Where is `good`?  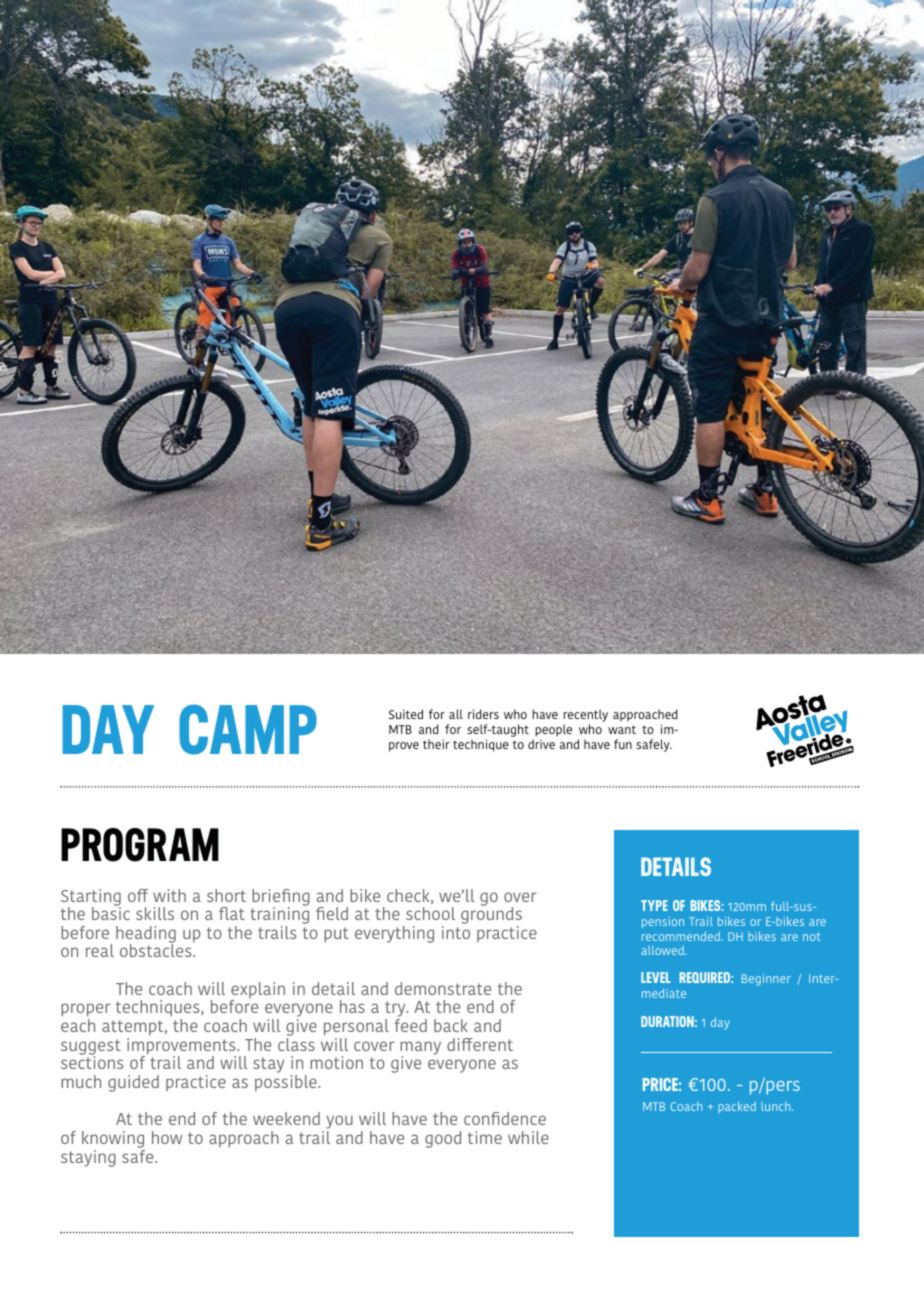 good is located at coordinates (443, 1139).
